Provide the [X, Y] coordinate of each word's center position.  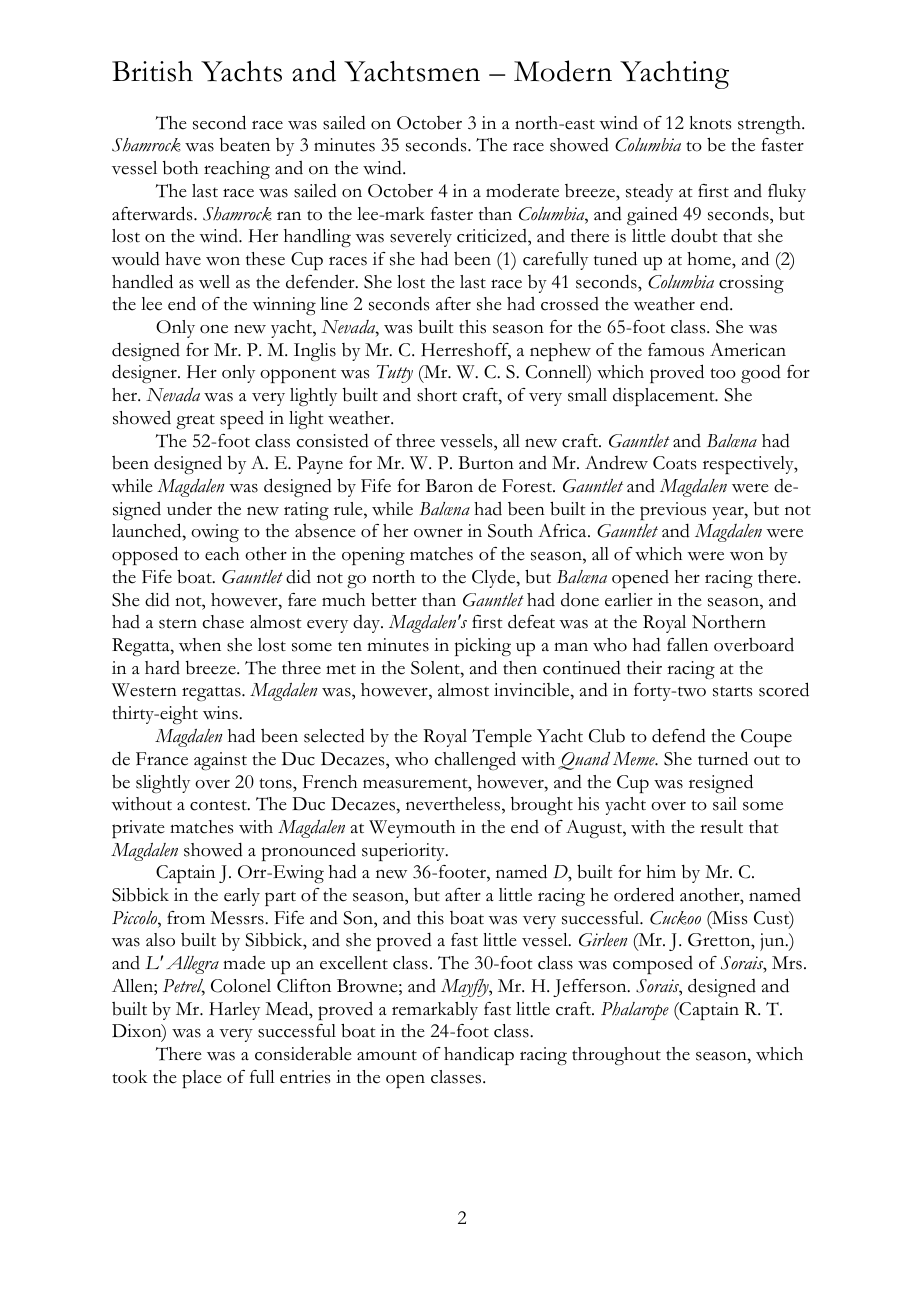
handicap [479, 1055]
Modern [563, 71]
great [195, 421]
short [437, 395]
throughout [616, 1056]
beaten [245, 145]
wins [221, 713]
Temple [502, 738]
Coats [674, 463]
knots [710, 123]
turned [723, 758]
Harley [234, 1011]
